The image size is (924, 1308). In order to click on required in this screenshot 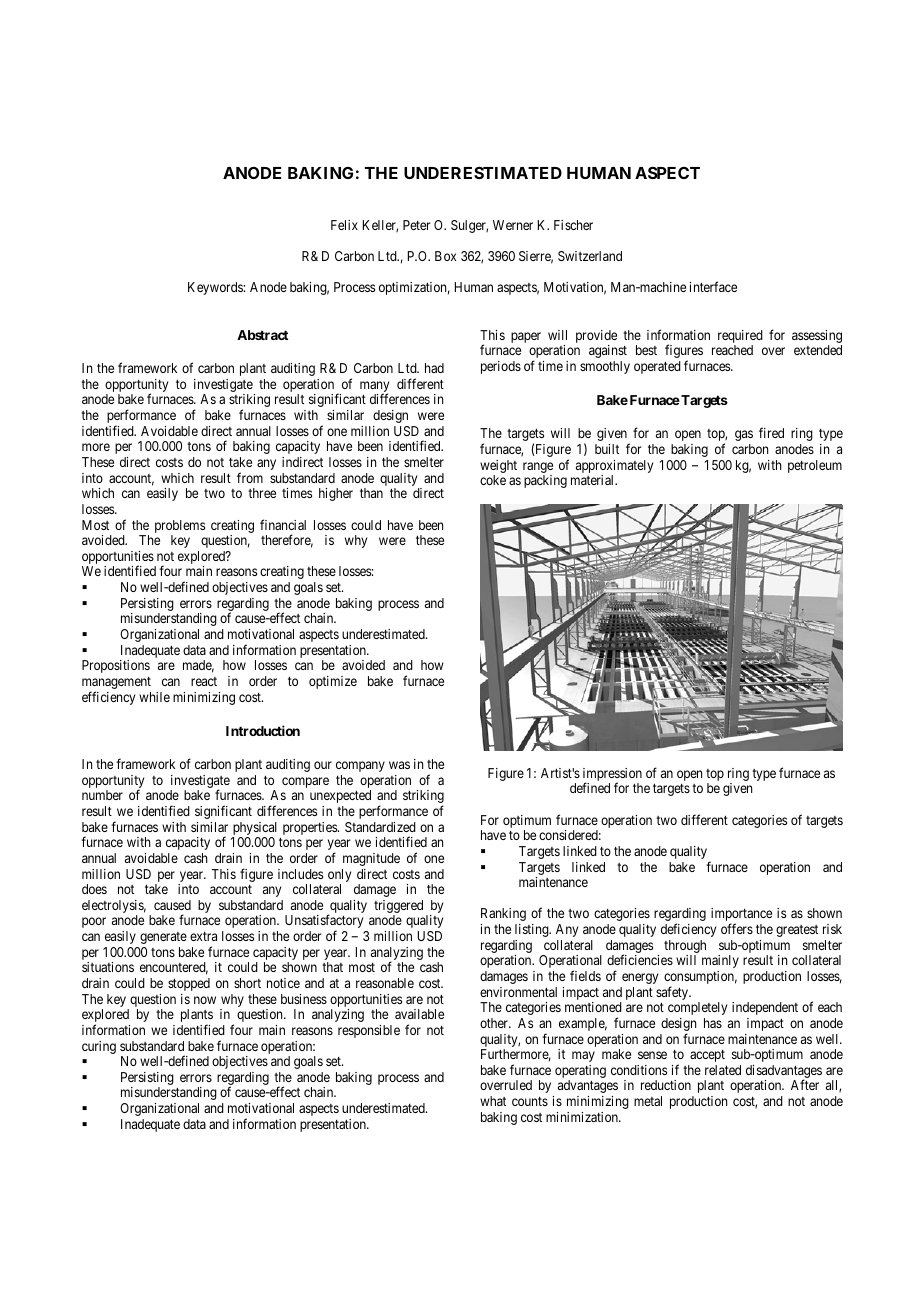, I will do `click(740, 338)`.
